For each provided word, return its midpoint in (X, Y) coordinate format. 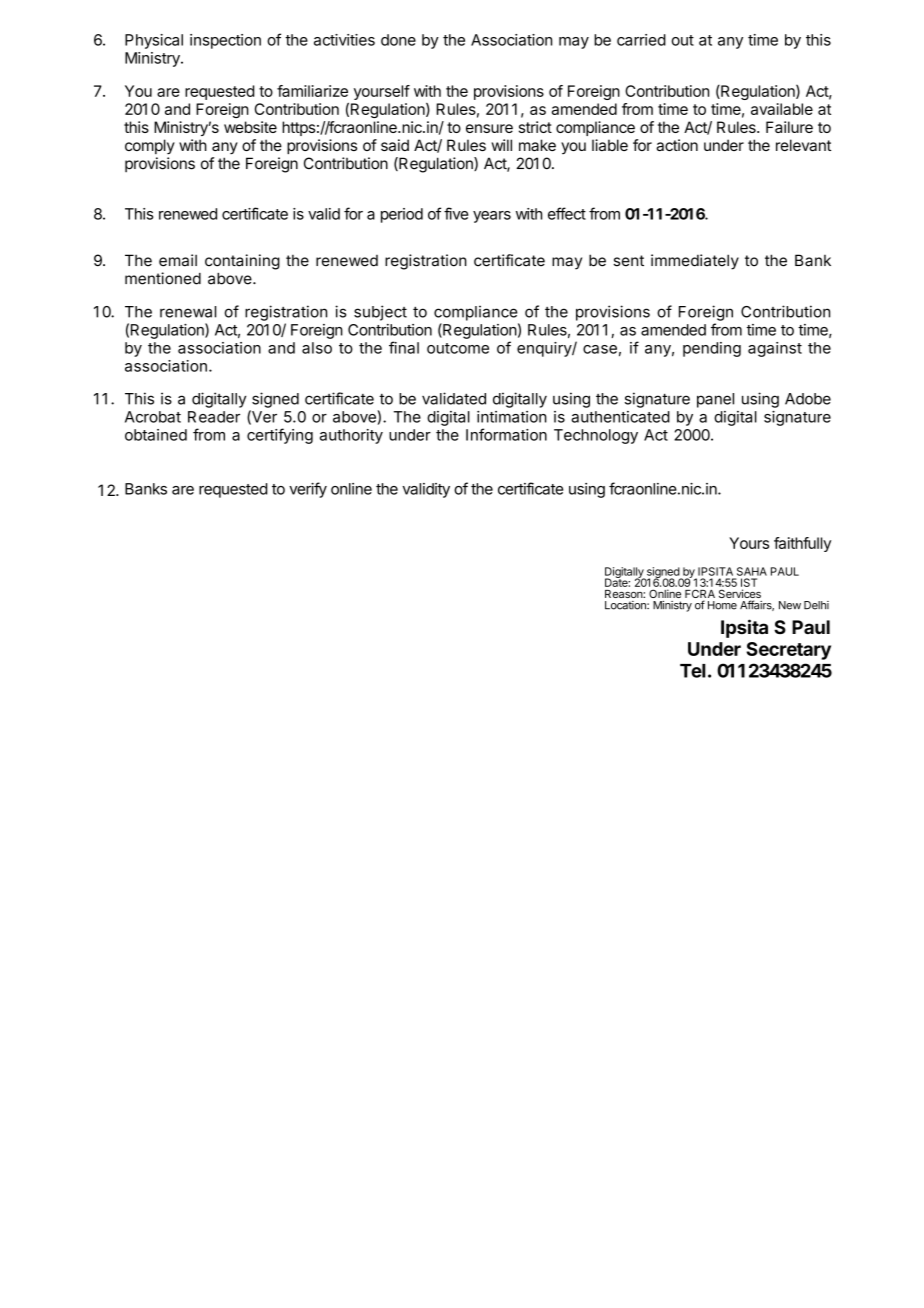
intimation (512, 417)
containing (242, 262)
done (398, 40)
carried (641, 40)
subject (380, 313)
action (677, 145)
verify (308, 490)
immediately (695, 262)
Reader (214, 417)
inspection (225, 41)
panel (715, 400)
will (502, 145)
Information (506, 434)
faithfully (802, 544)
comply (150, 147)
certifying (280, 436)
